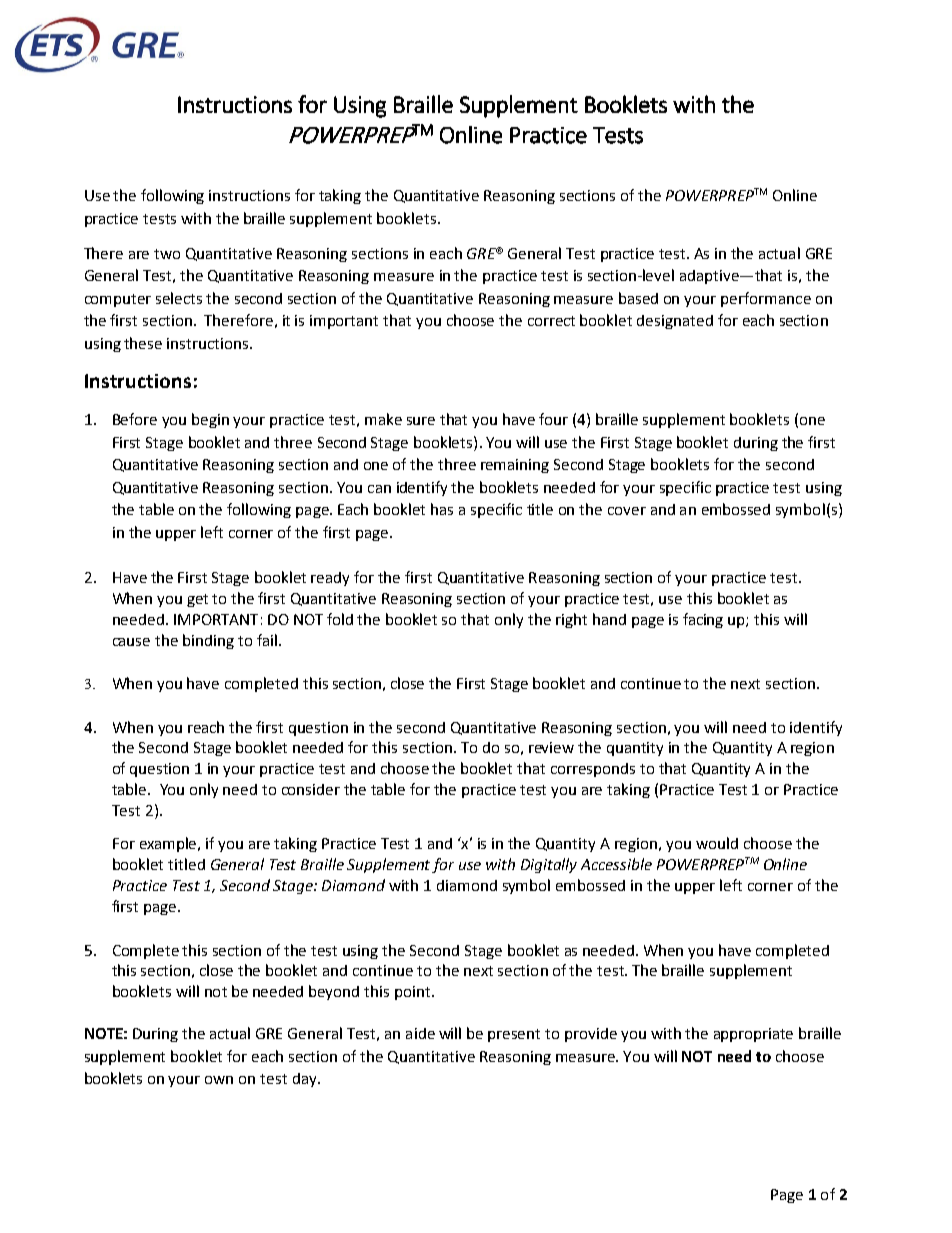 This page has width=952, height=1233. I want to click on has, so click(442, 509).
